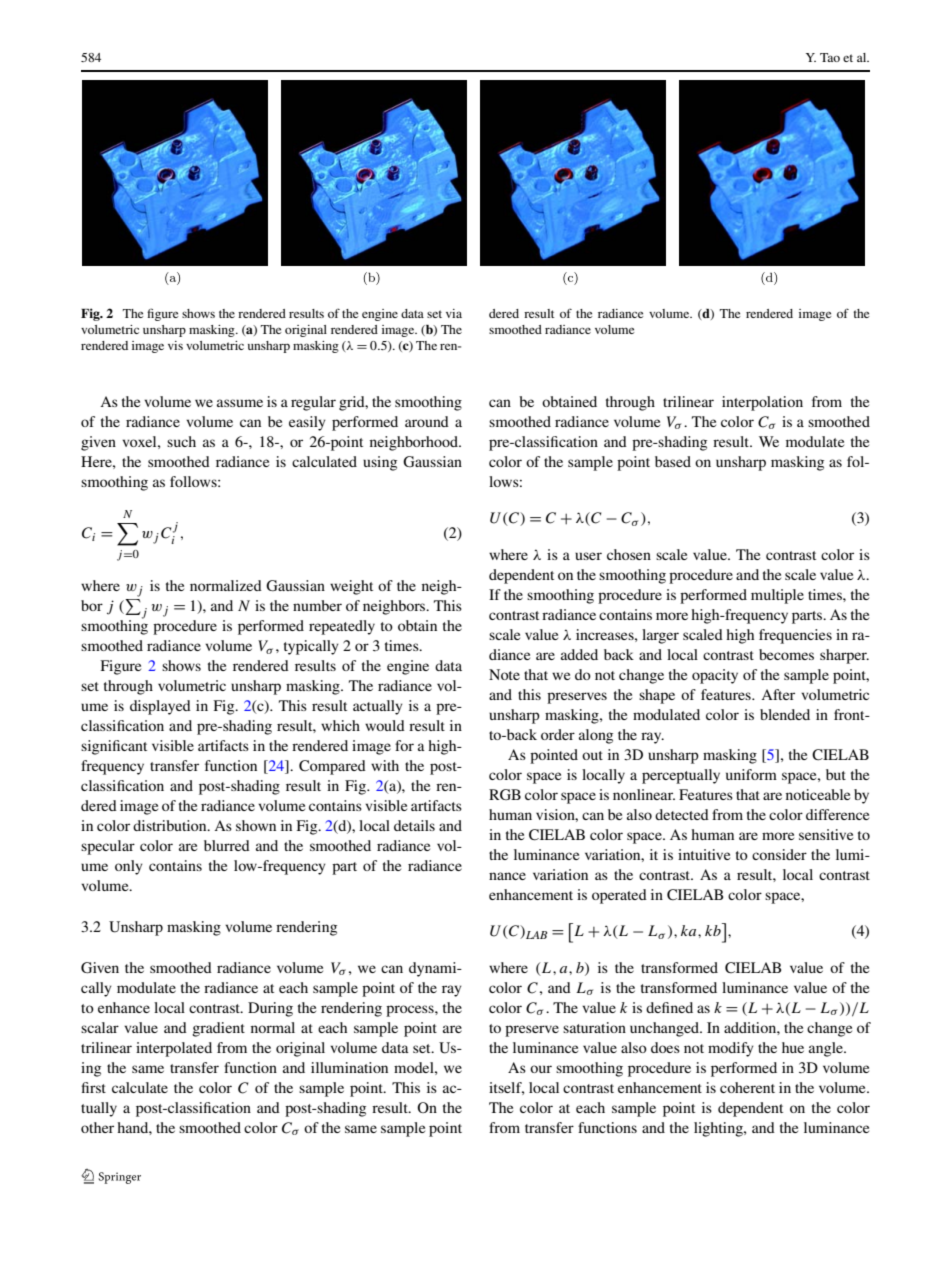 The image size is (952, 1265). I want to click on interpolation, so click(762, 403).
